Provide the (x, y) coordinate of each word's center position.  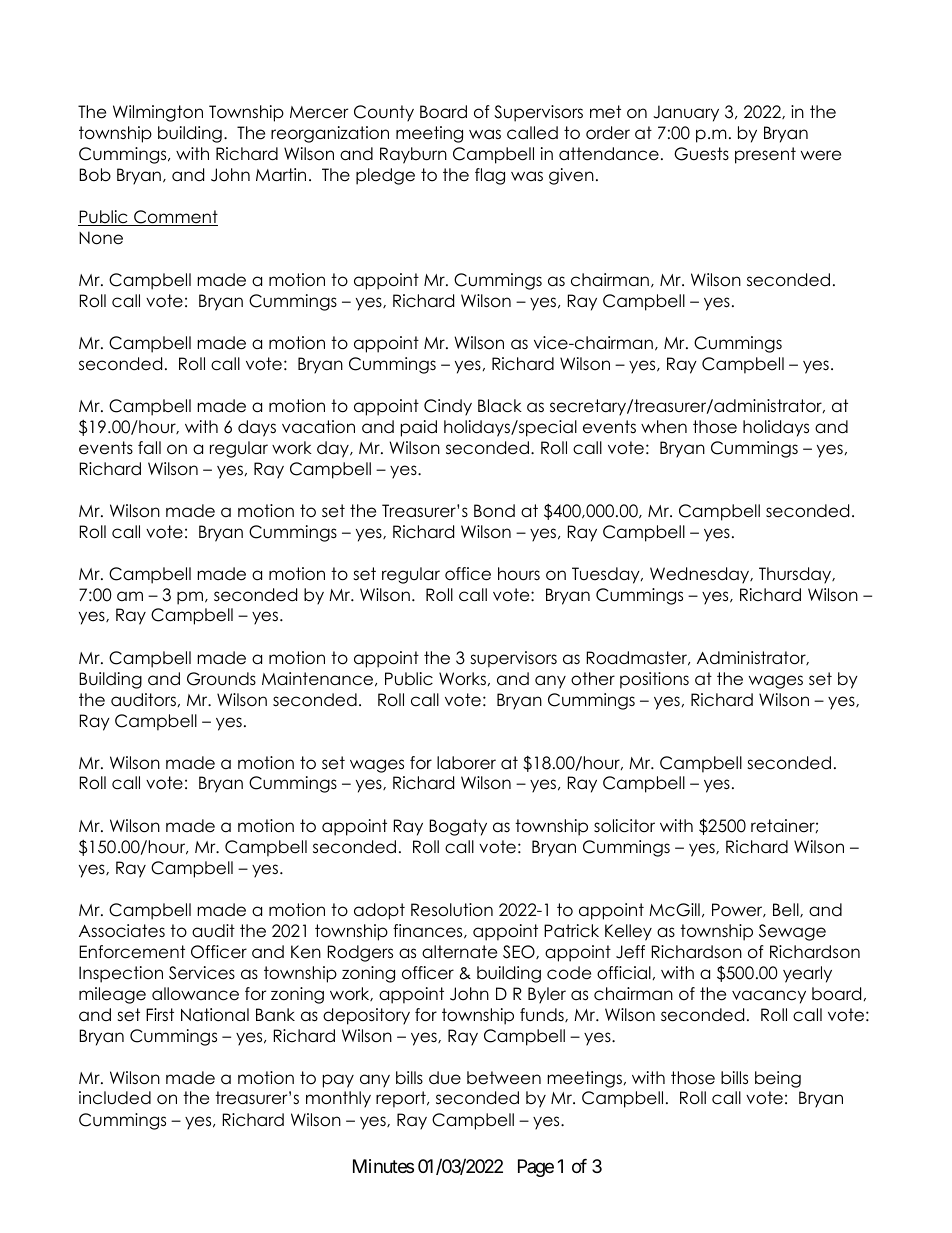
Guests (701, 154)
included (115, 1098)
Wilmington (158, 113)
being (778, 1079)
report (402, 1099)
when (664, 427)
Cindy (448, 407)
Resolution (452, 910)
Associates (122, 931)
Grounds (221, 679)
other (593, 679)
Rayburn (413, 155)
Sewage (792, 932)
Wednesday (701, 575)
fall (149, 448)
